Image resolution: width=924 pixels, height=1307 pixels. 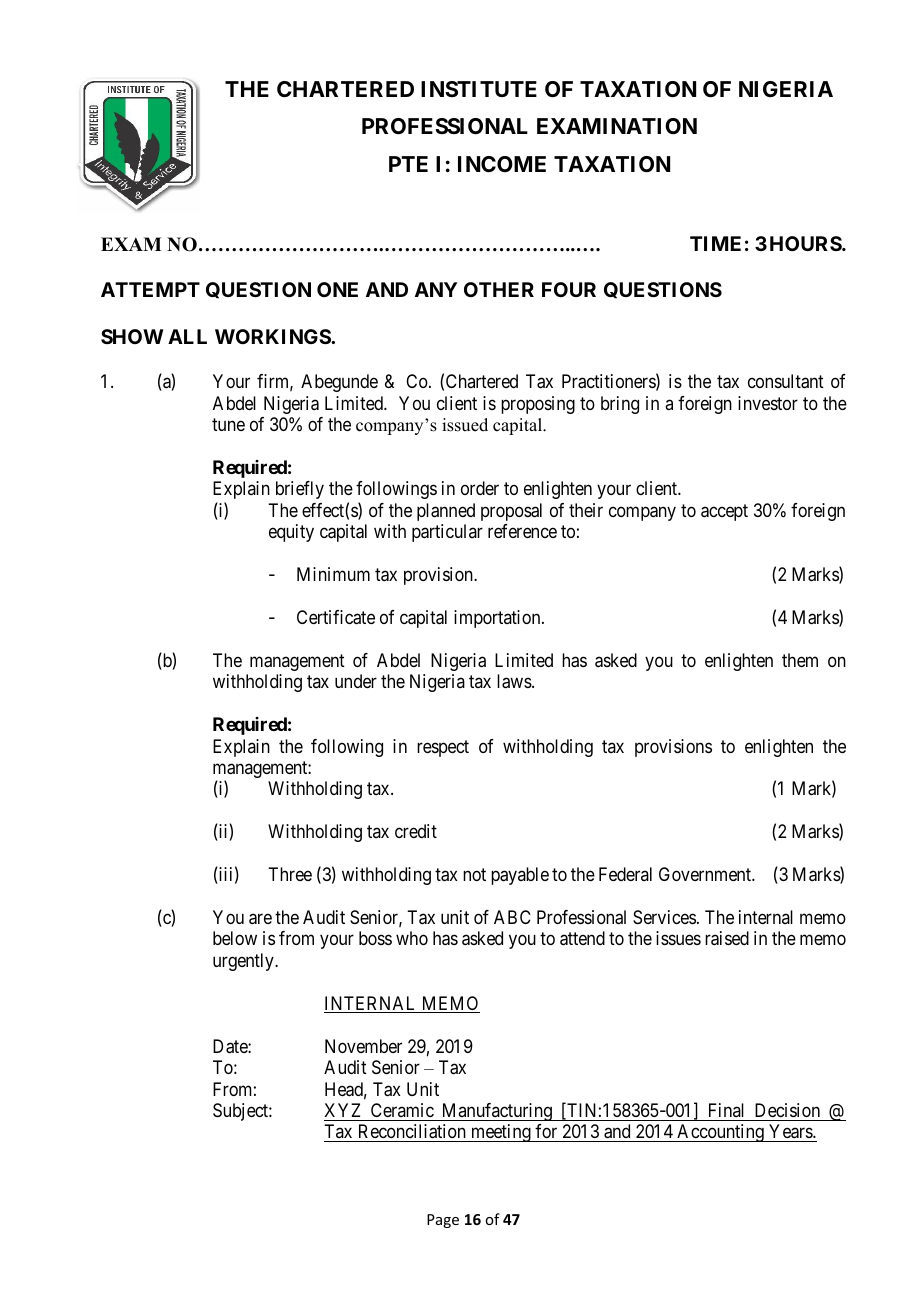 I want to click on tune, so click(x=228, y=424).
